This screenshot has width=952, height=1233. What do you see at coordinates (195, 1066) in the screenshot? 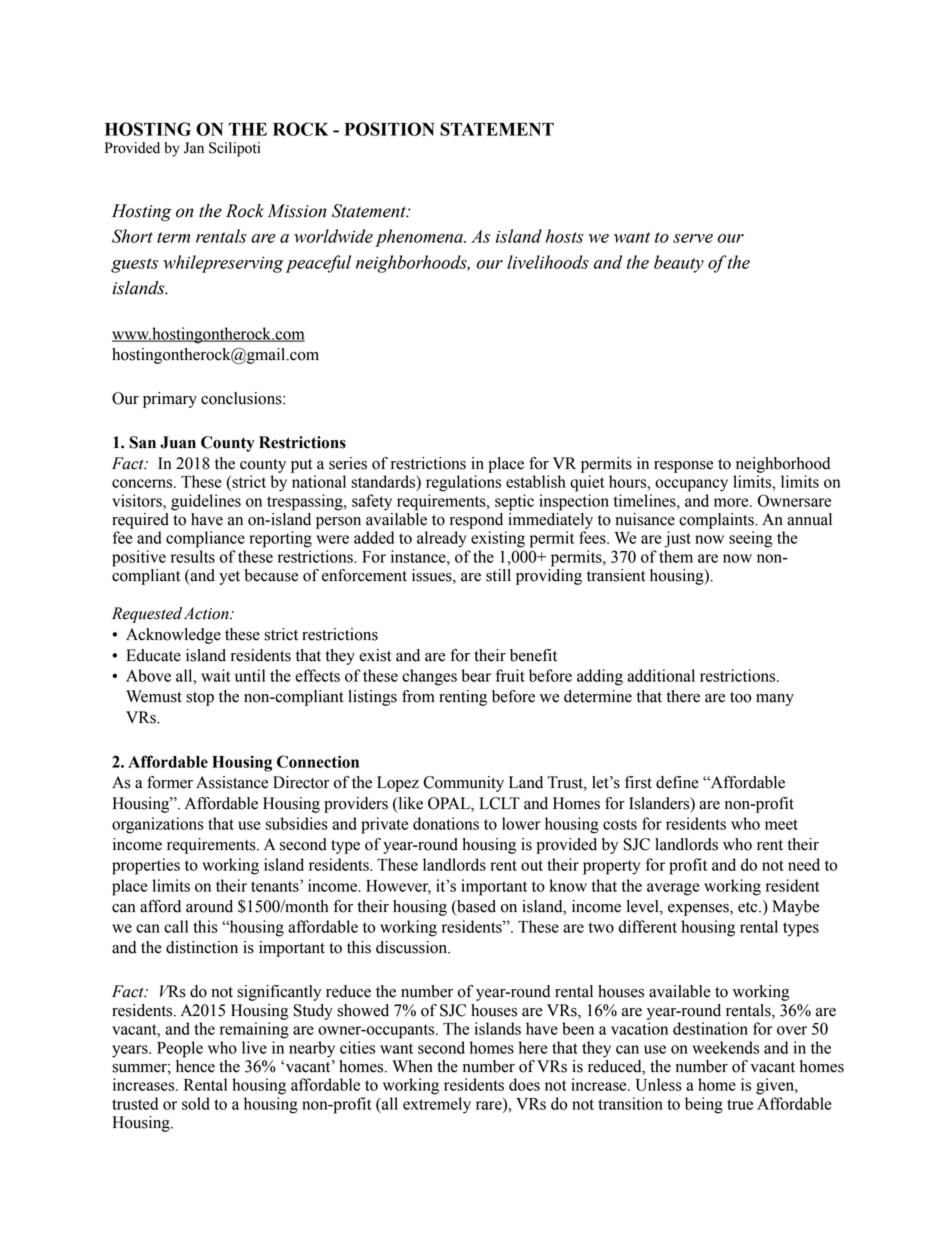
I see `hence` at bounding box center [195, 1066].
